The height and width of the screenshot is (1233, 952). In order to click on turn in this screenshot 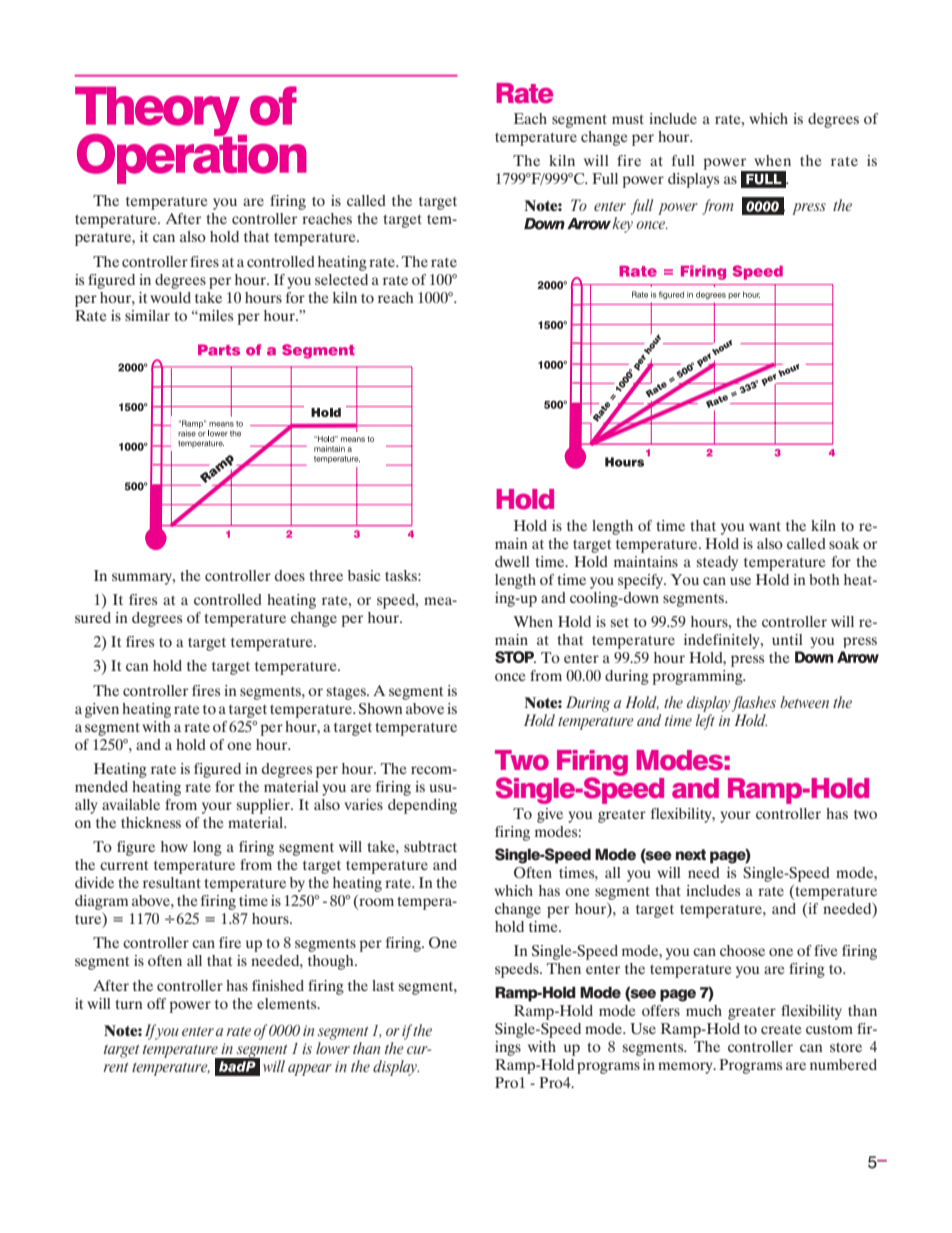, I will do `click(129, 1004)`.
